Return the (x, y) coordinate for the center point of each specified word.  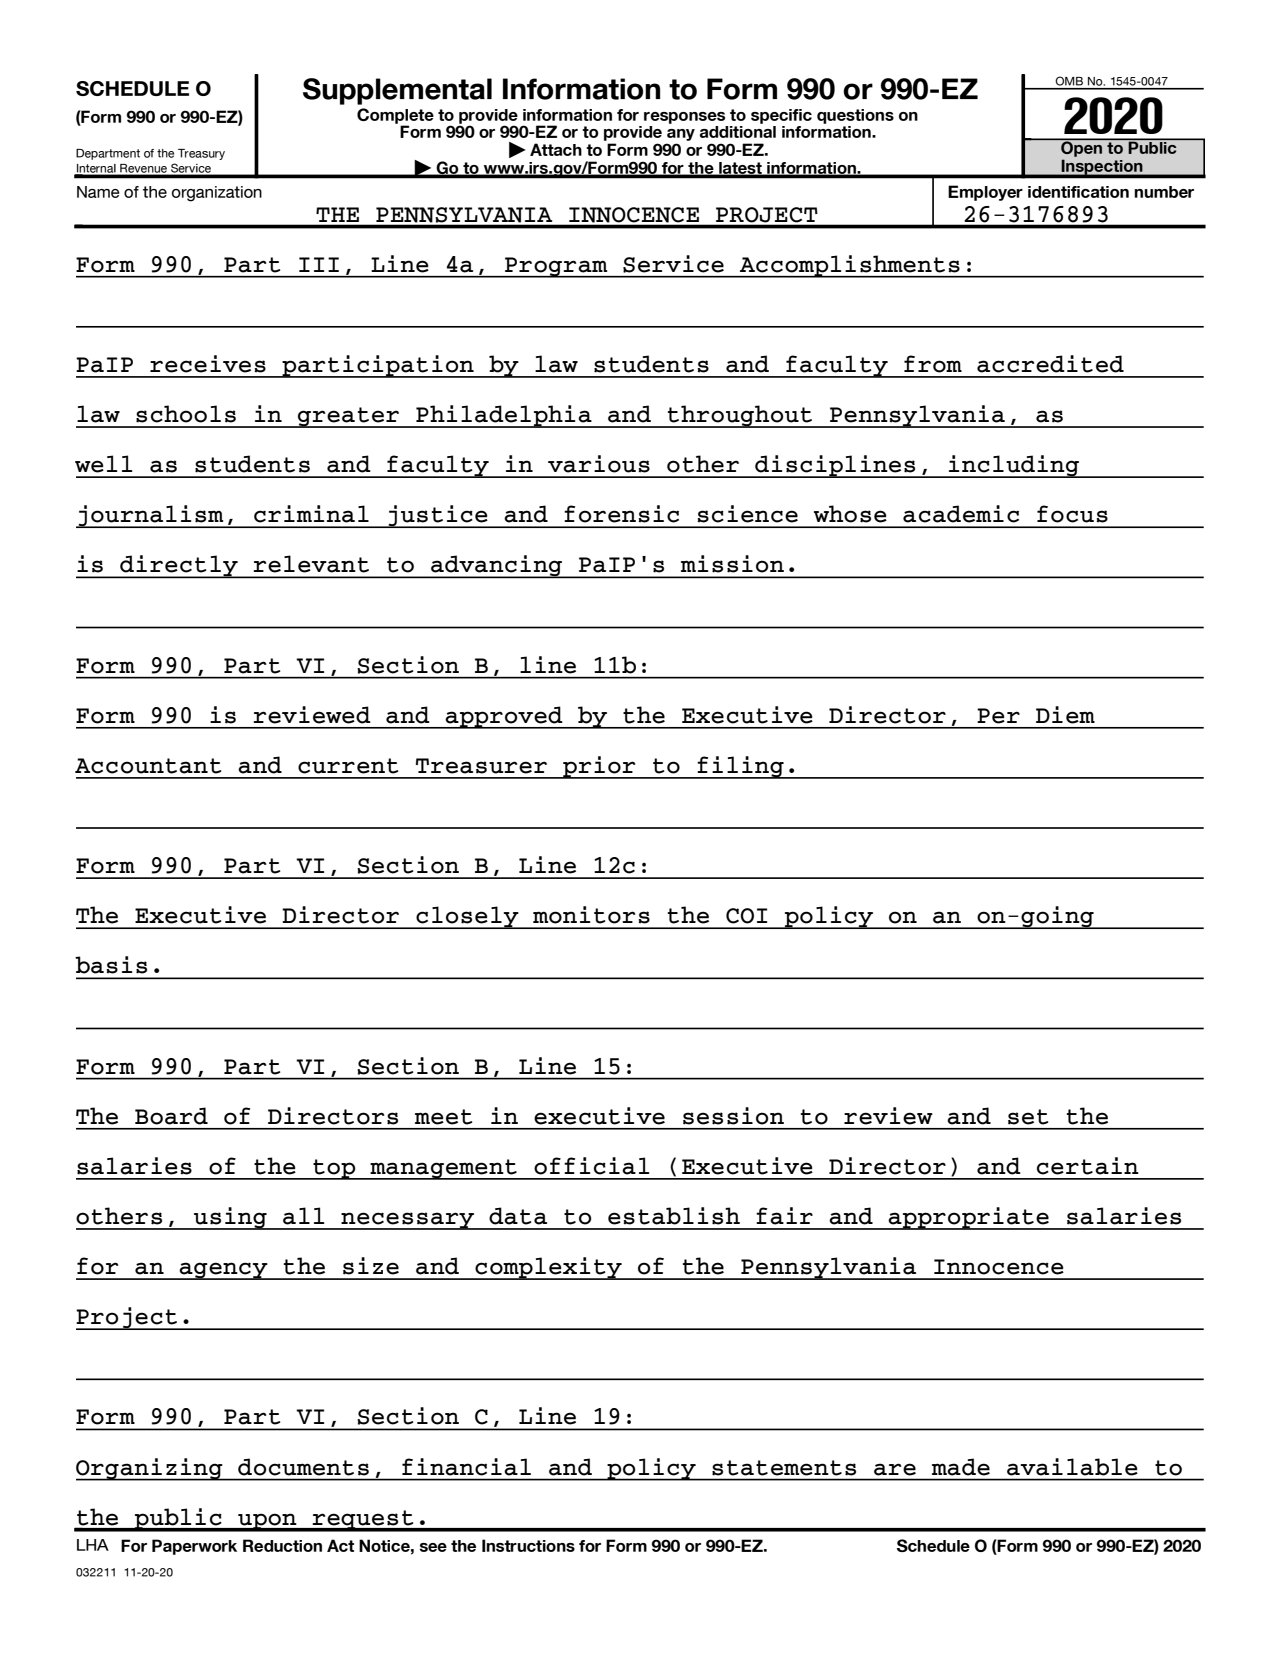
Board (171, 1116)
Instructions (528, 1545)
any (681, 135)
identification (1078, 192)
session (733, 1116)
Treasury (201, 154)
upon (267, 1522)
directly (179, 567)
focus (1072, 514)
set (1028, 1117)
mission (732, 564)
